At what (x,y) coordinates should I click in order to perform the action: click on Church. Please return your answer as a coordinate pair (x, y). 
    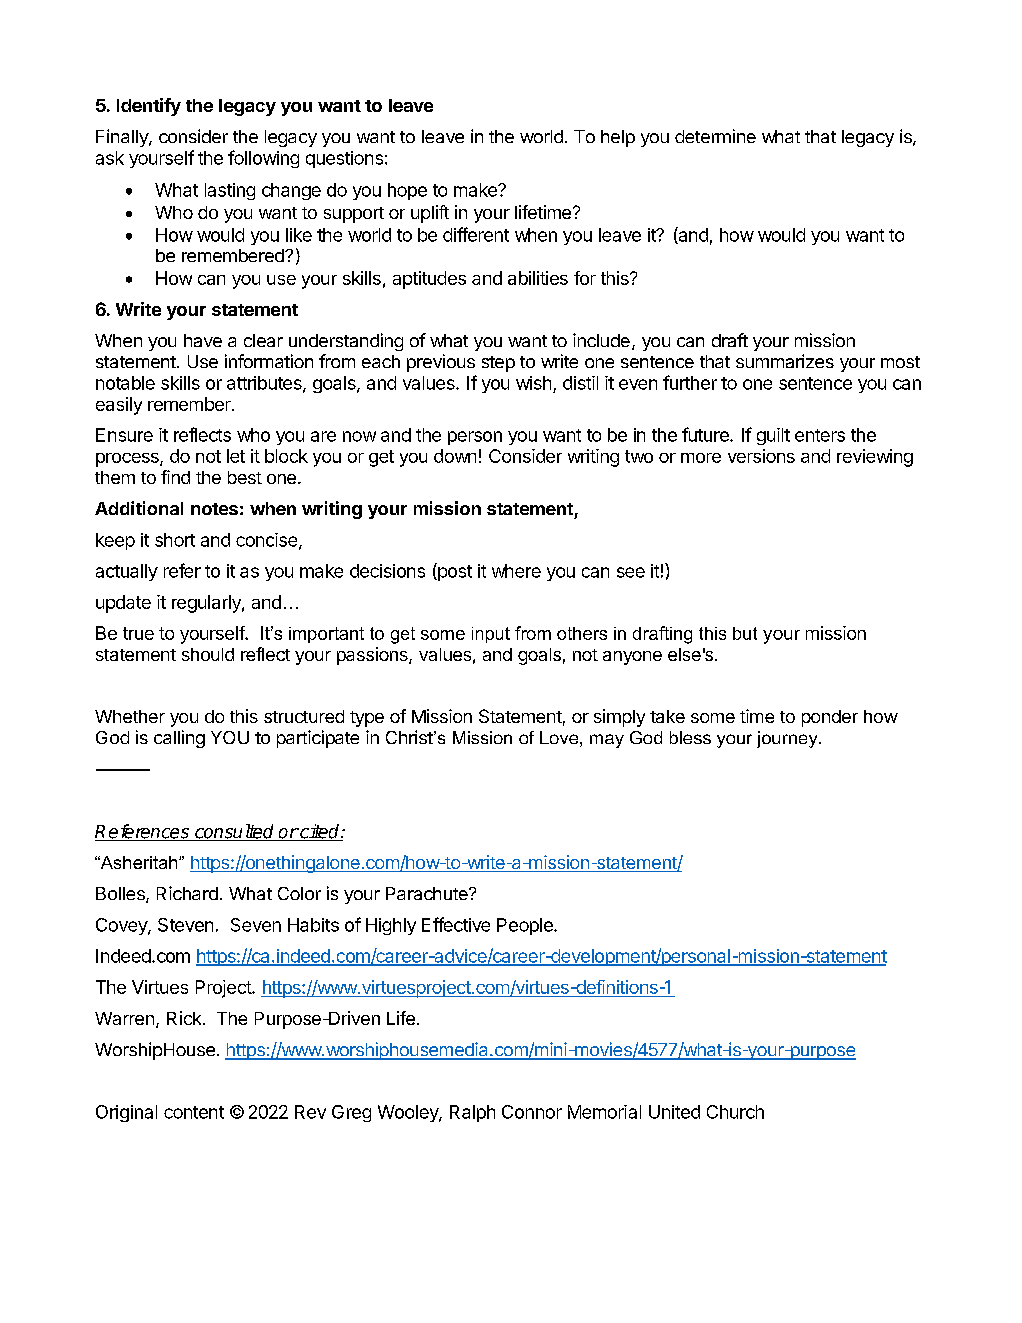
    Looking at the image, I should click on (735, 1112).
